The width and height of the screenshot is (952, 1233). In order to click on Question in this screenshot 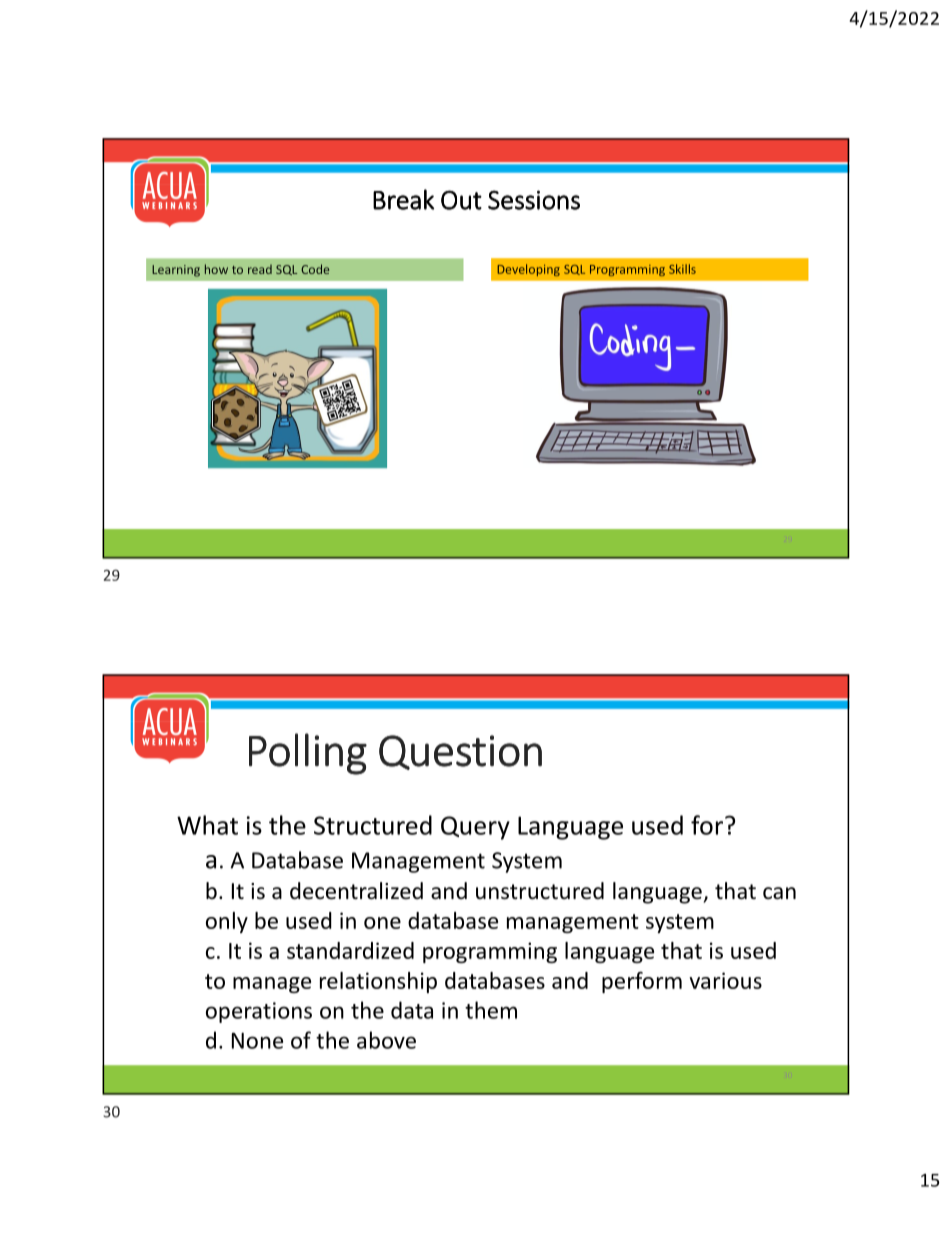, I will do `click(460, 752)`.
